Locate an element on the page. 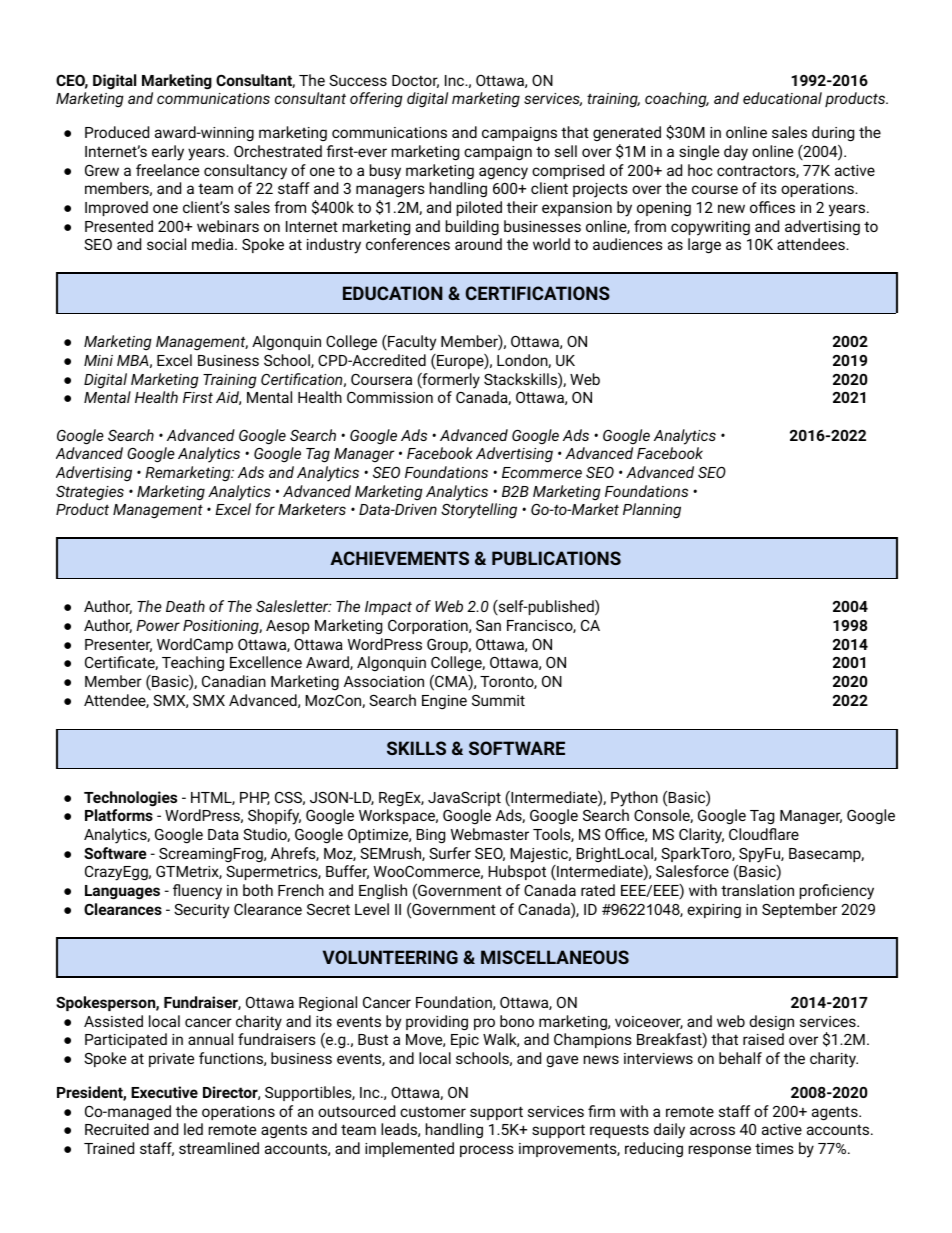  early is located at coordinates (168, 153).
